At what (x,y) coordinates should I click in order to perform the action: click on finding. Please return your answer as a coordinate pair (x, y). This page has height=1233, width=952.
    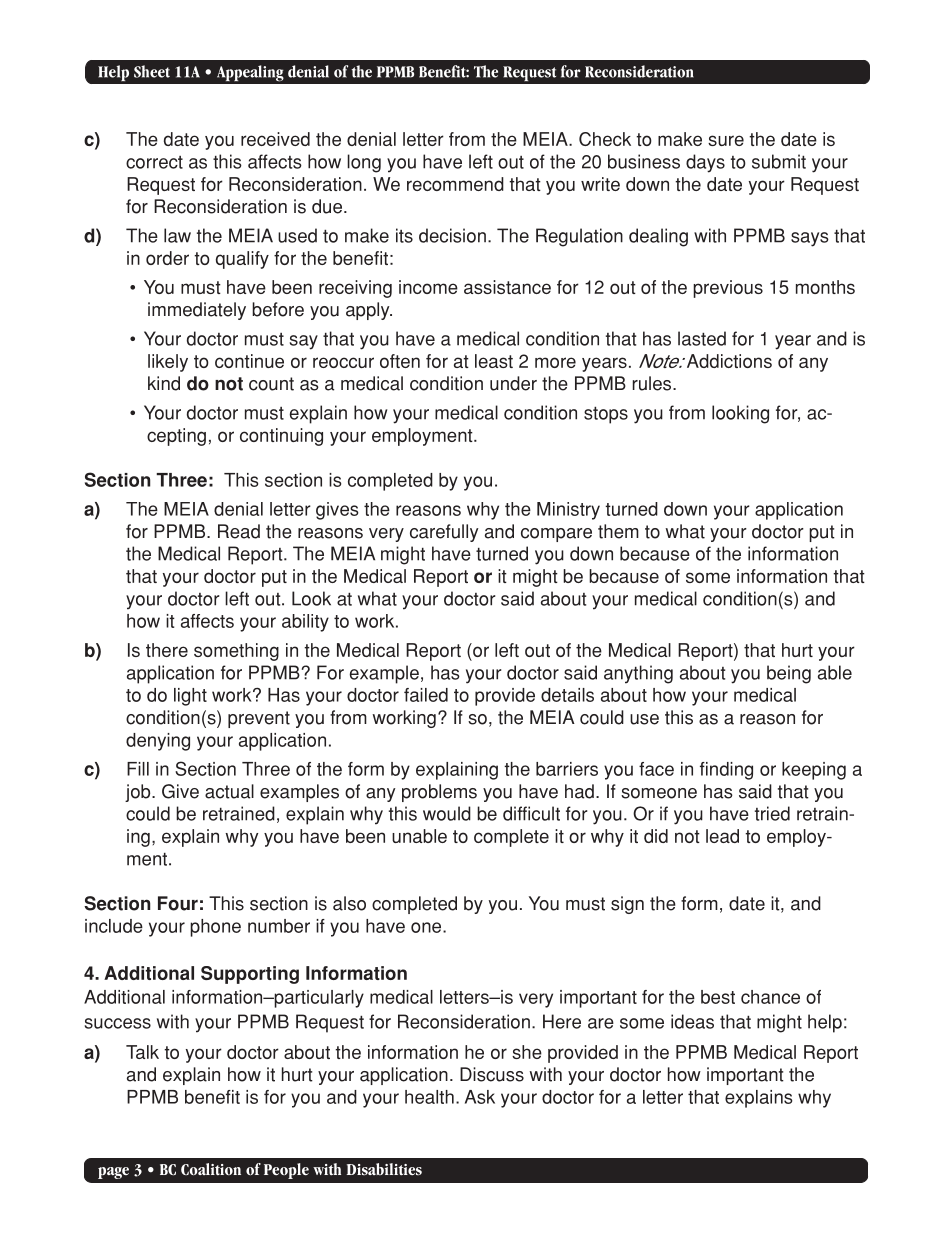
    Looking at the image, I should click on (726, 771).
